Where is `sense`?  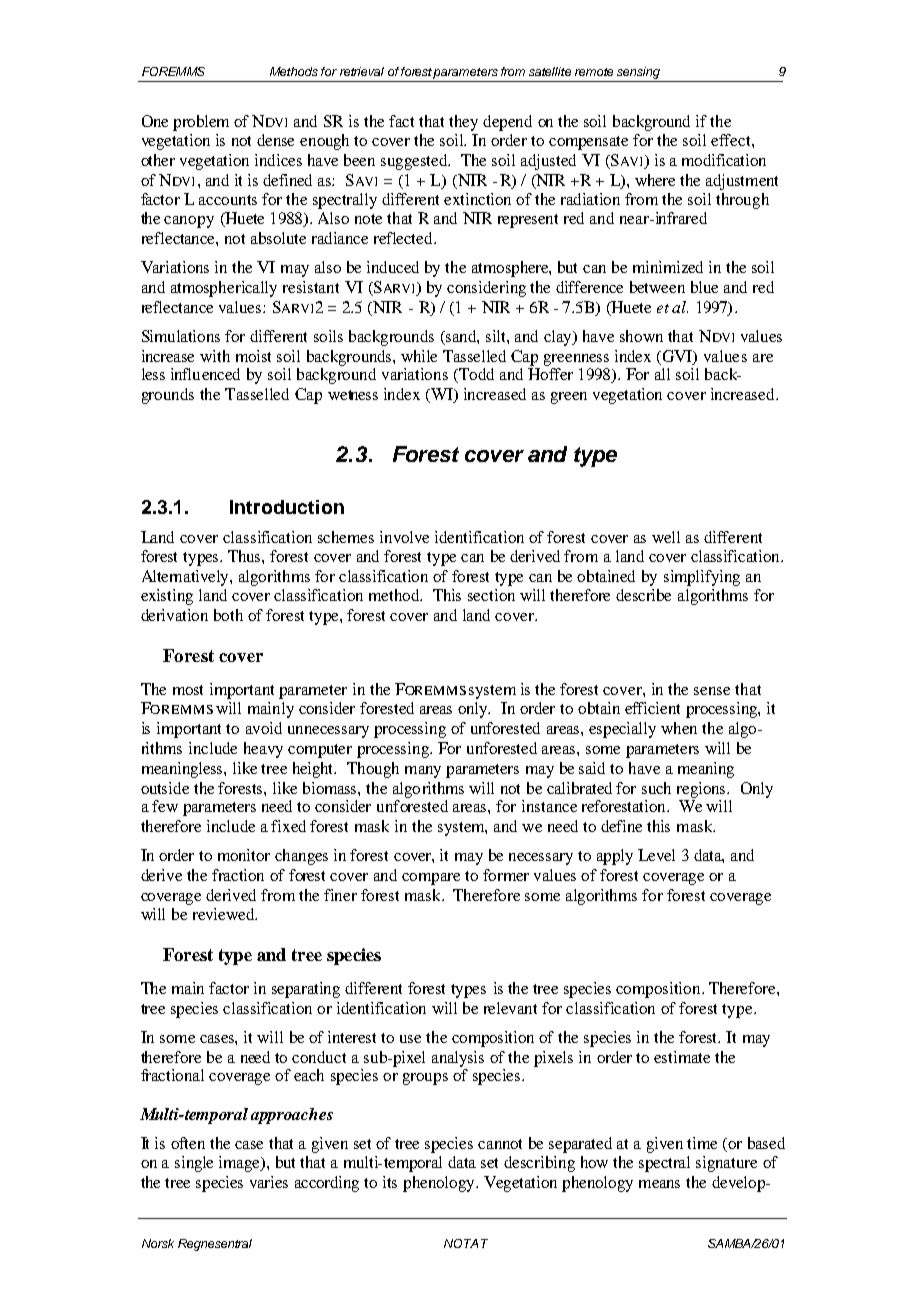
sense is located at coordinates (712, 691).
